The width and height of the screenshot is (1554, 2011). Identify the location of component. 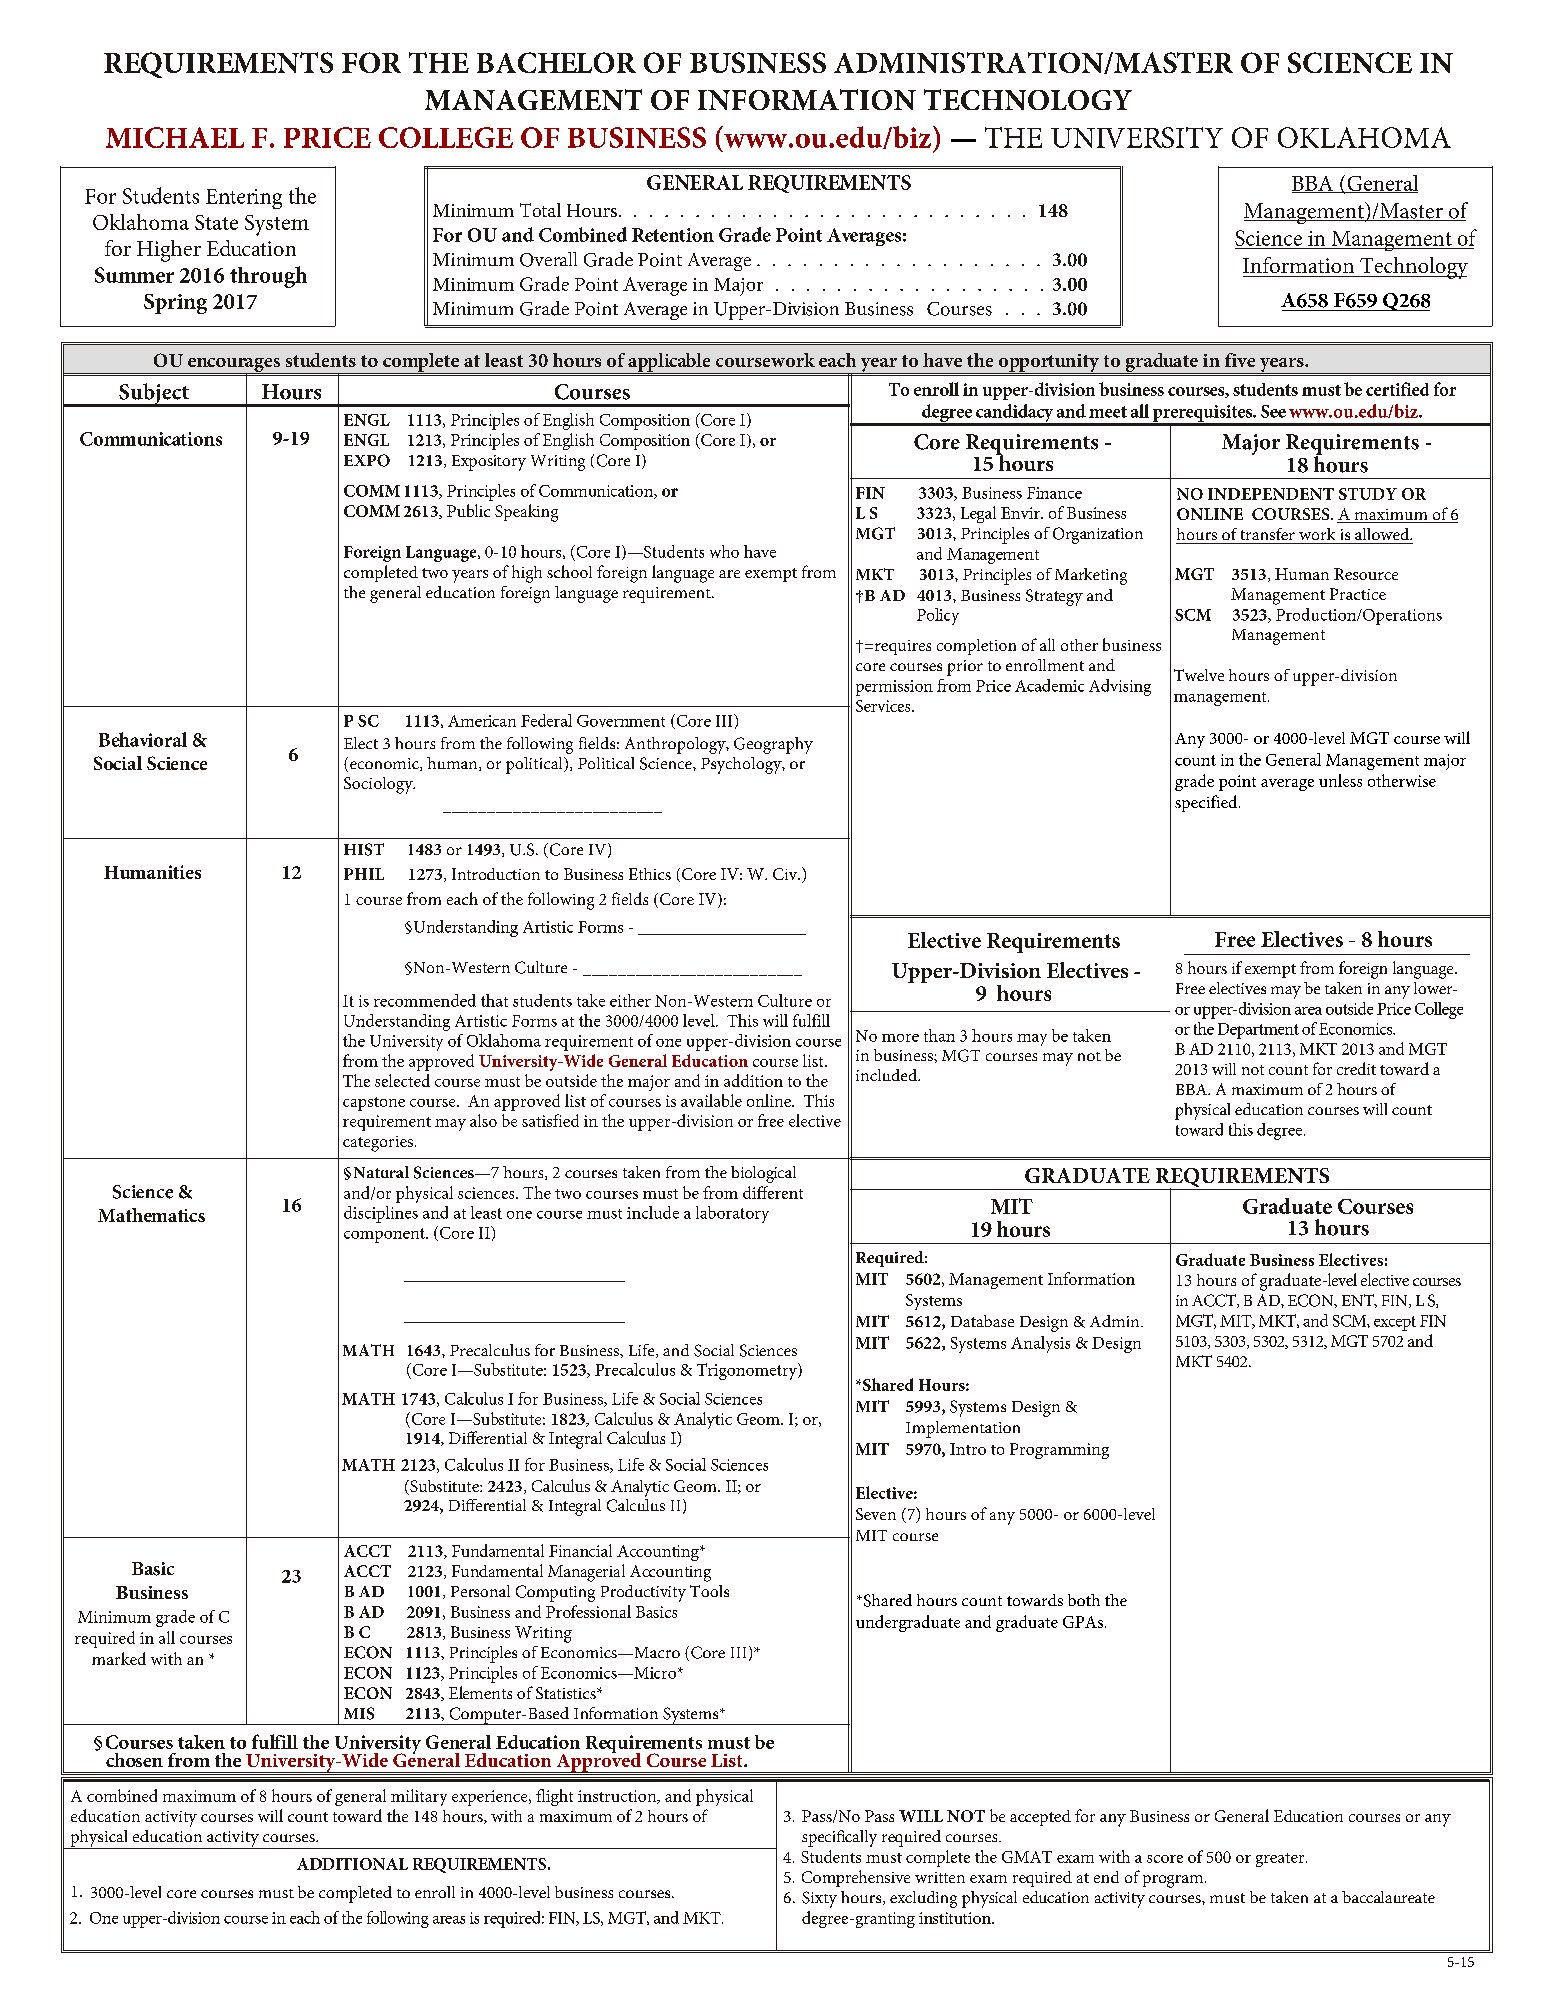
(385, 1235).
